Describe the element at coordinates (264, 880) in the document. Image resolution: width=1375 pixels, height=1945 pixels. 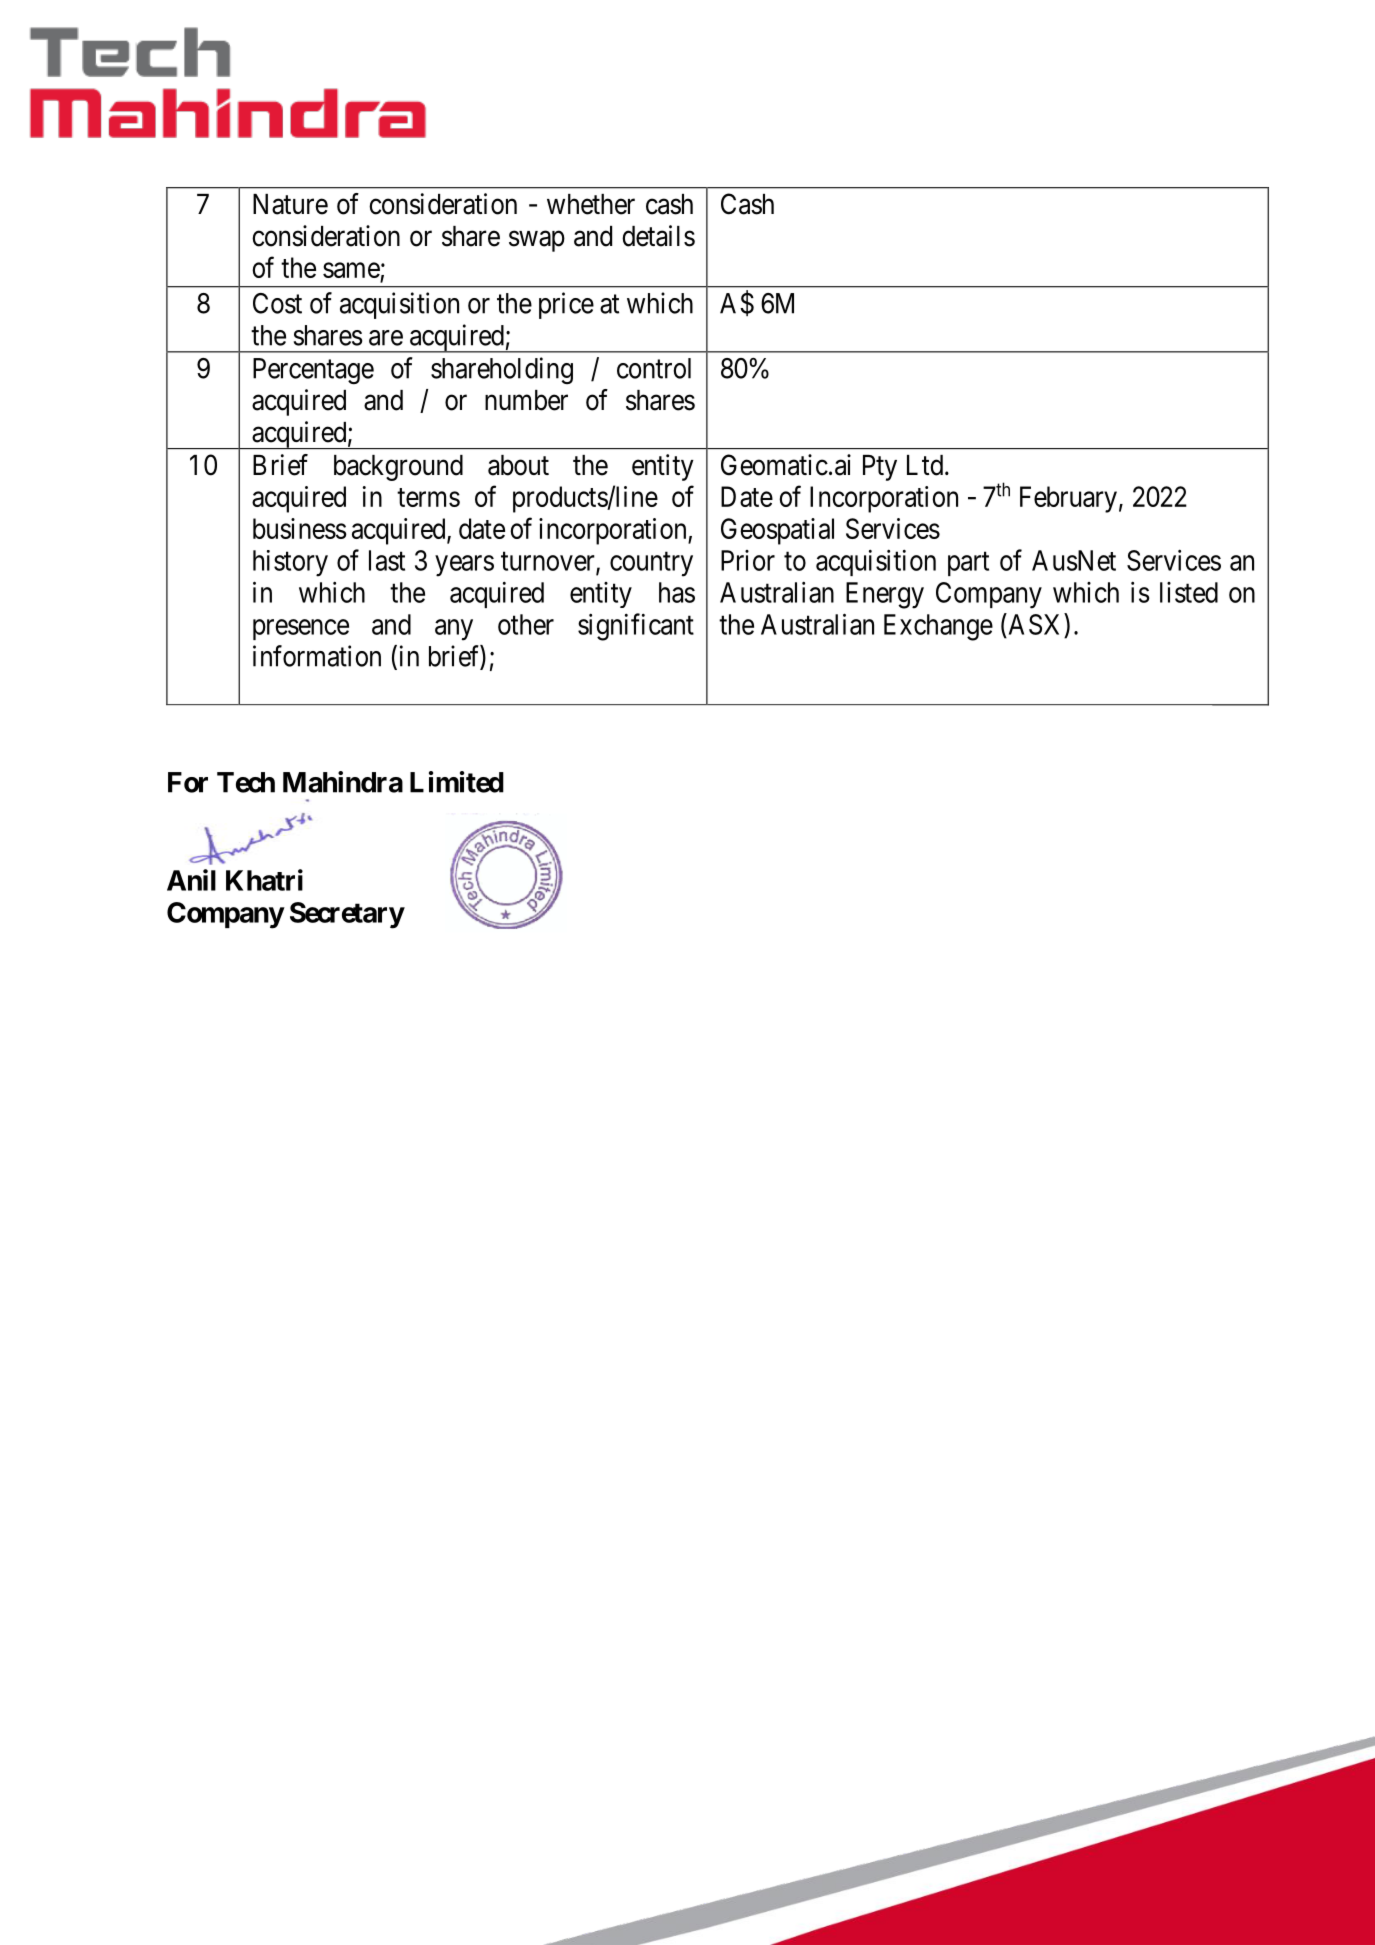
I see `Khatri` at that location.
